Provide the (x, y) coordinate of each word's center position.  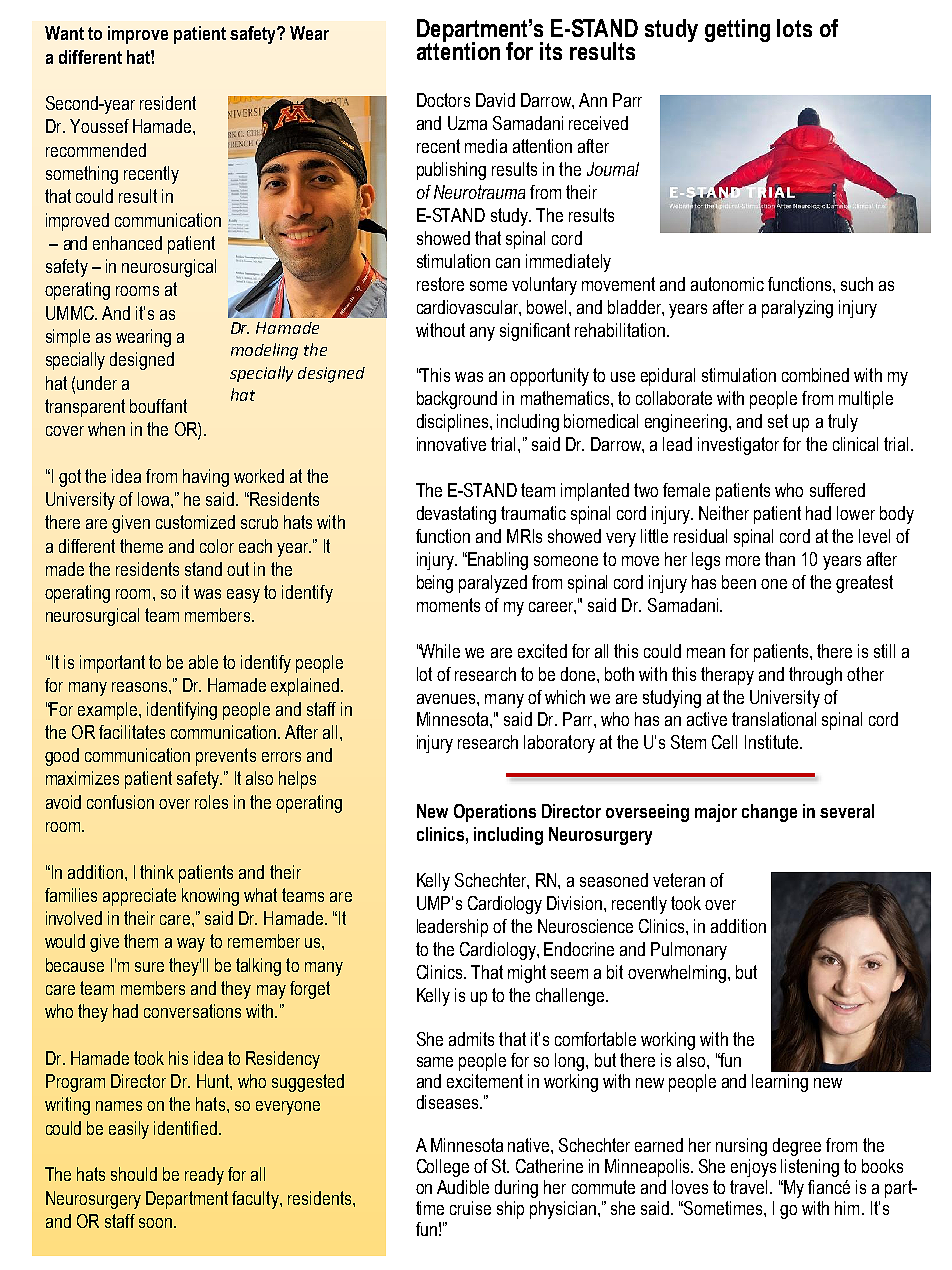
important (112, 664)
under (97, 383)
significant (535, 332)
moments (448, 605)
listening (810, 1168)
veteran (679, 880)
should (134, 1174)
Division (574, 903)
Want (64, 33)
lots (794, 28)
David (495, 100)
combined (815, 375)
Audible (463, 1187)
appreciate (139, 897)
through (815, 676)
